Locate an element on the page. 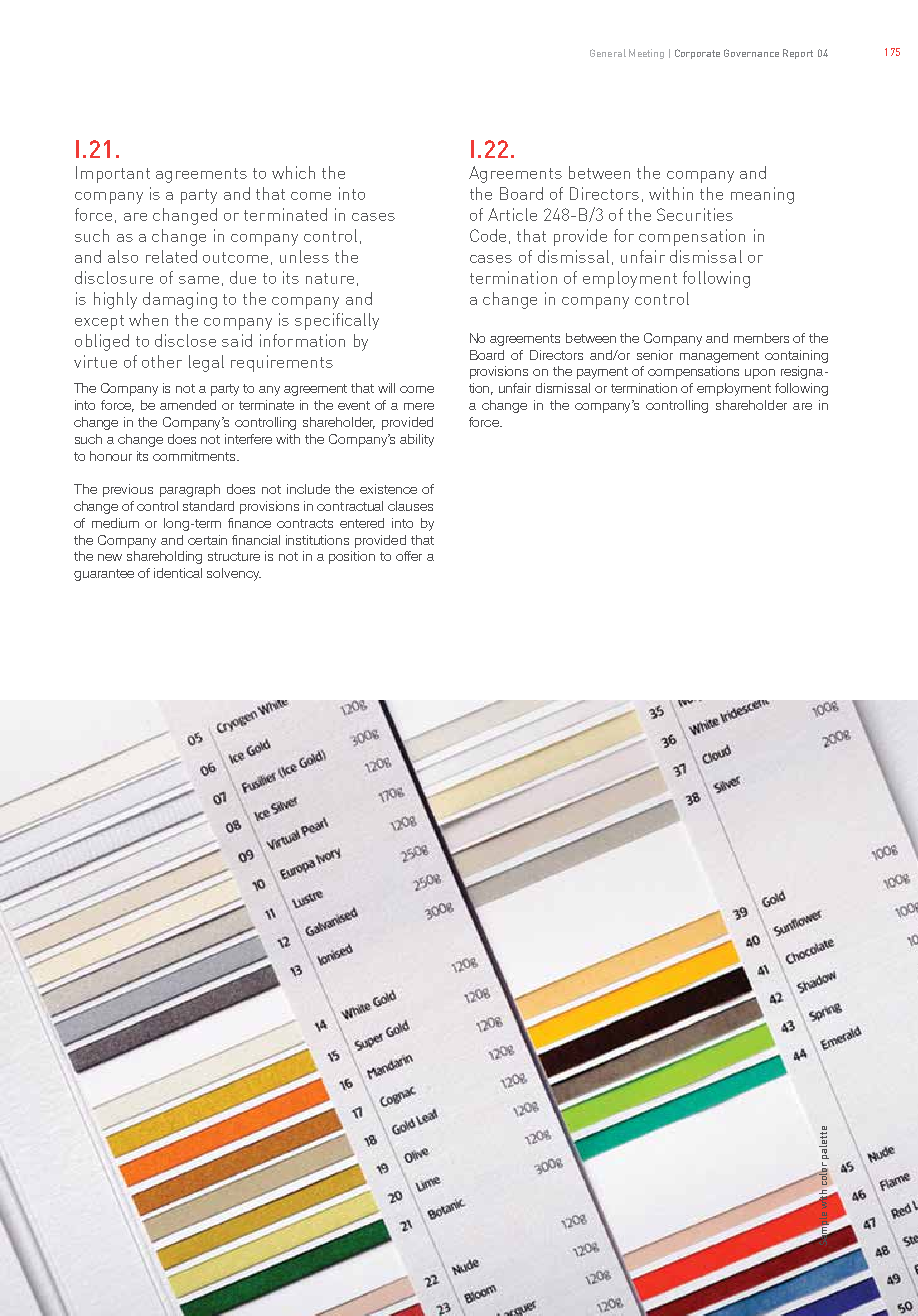 This image has height=1316, width=918. Article is located at coordinates (512, 214).
